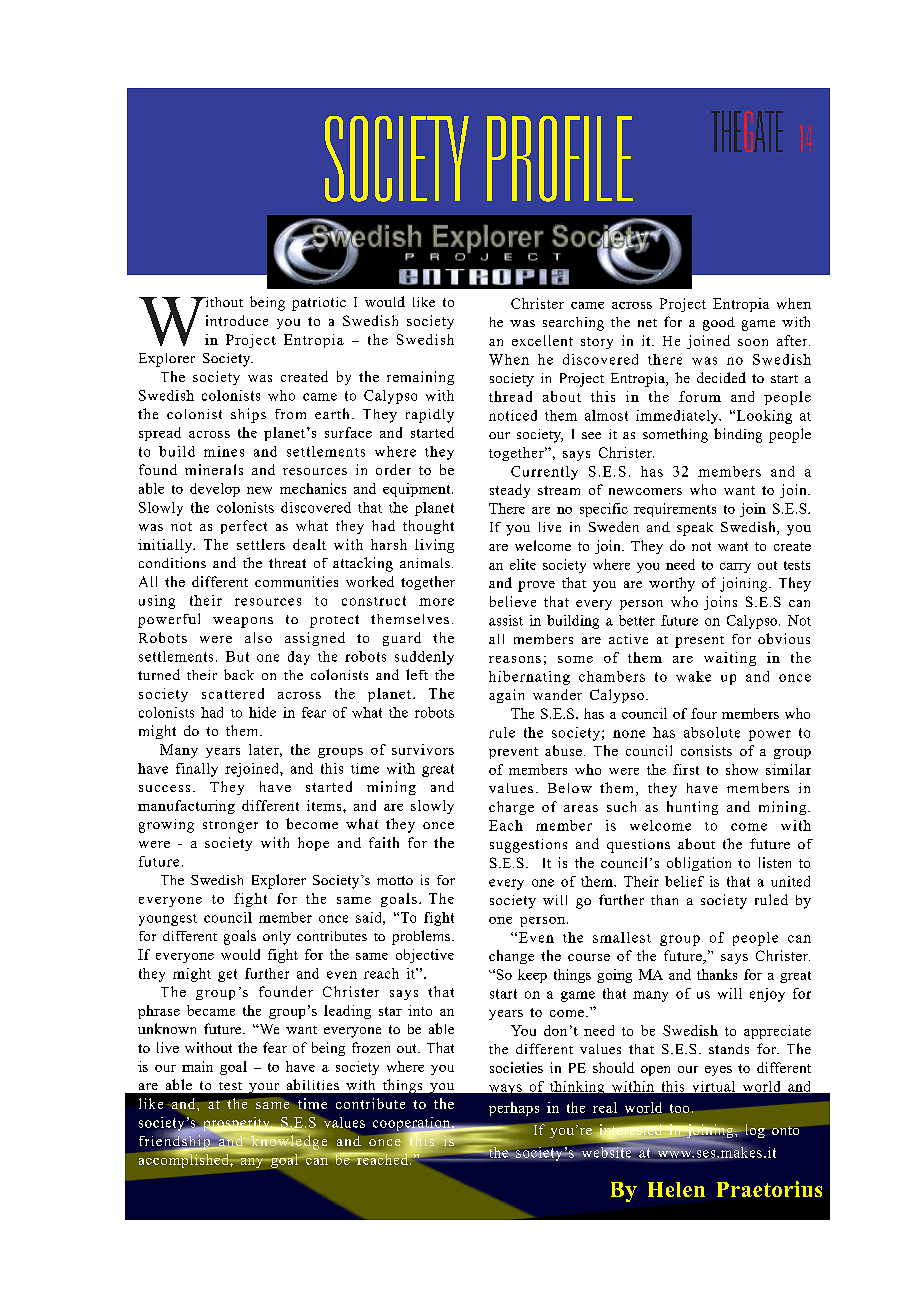 The width and height of the screenshot is (924, 1308). Describe the element at coordinates (719, 324) in the screenshot. I see `good` at that location.
